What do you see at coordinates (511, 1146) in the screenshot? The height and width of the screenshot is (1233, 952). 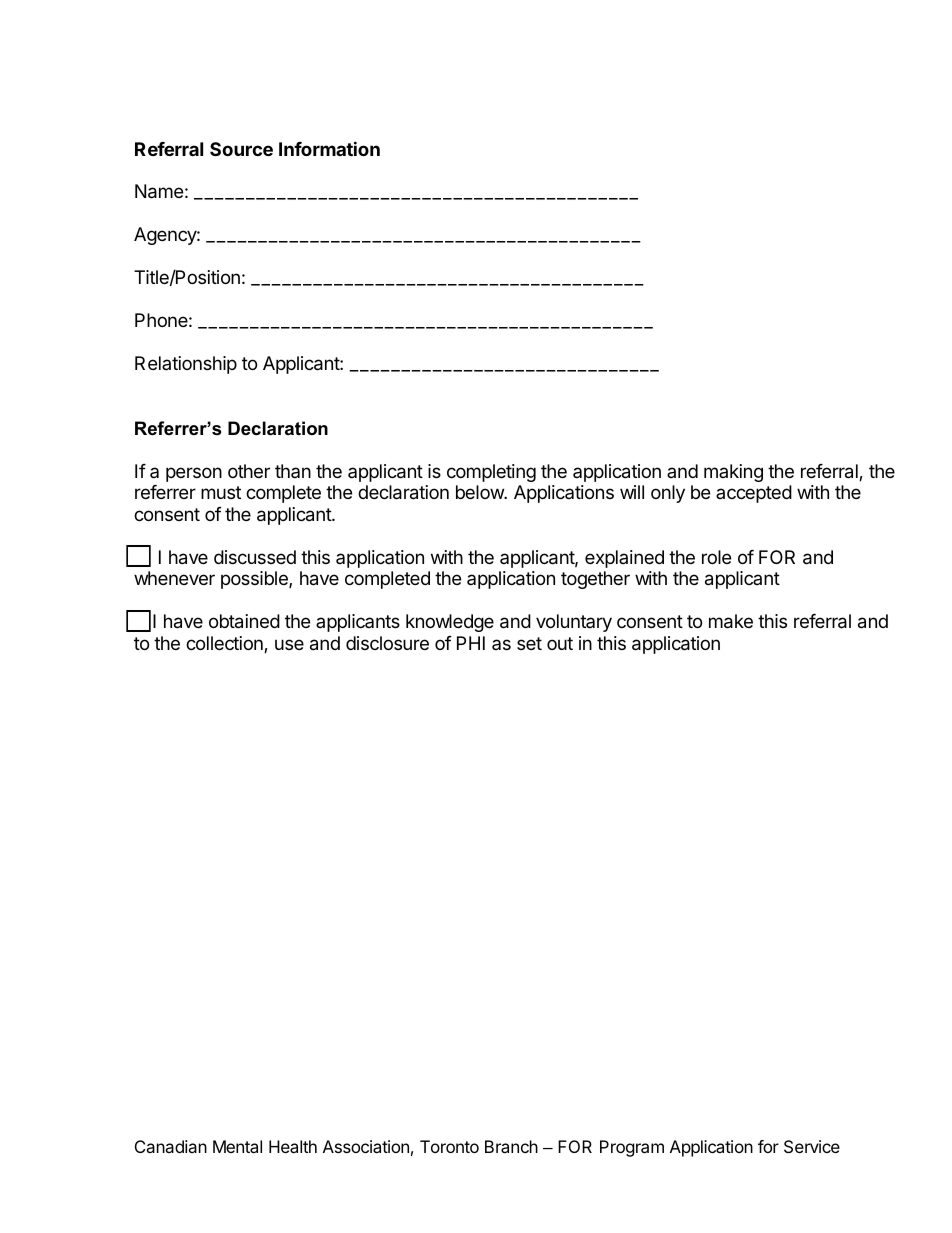 I see `Branch` at bounding box center [511, 1146].
